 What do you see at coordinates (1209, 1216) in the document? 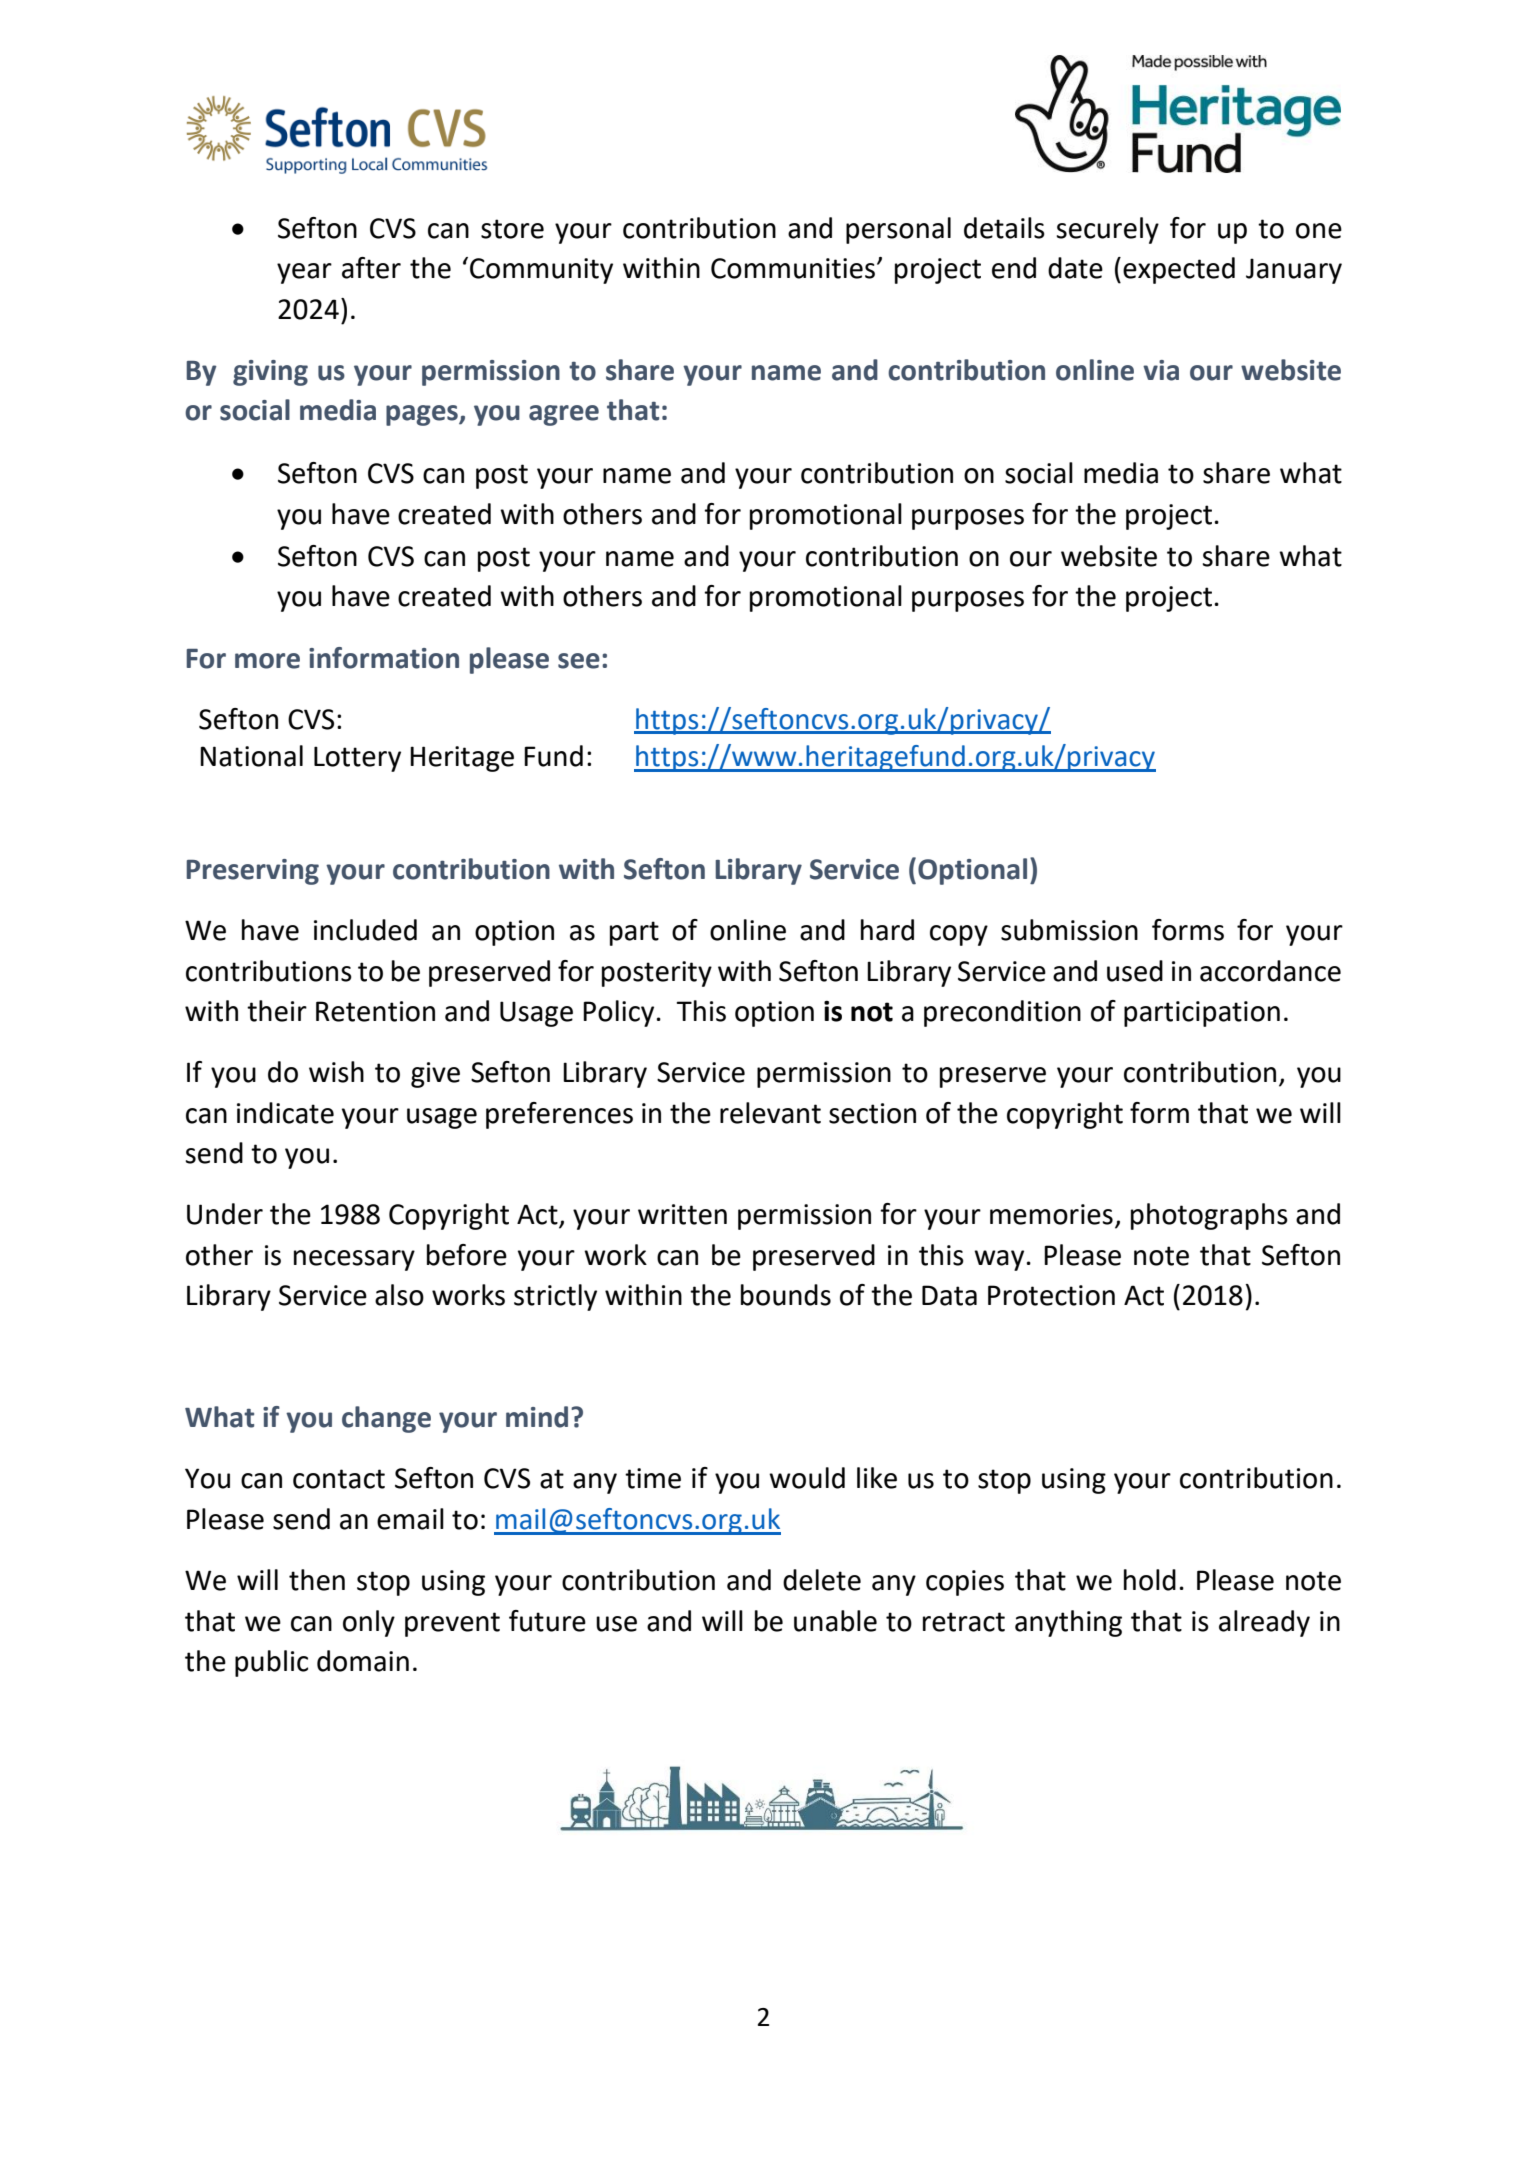
I see `photographs` at bounding box center [1209, 1216].
